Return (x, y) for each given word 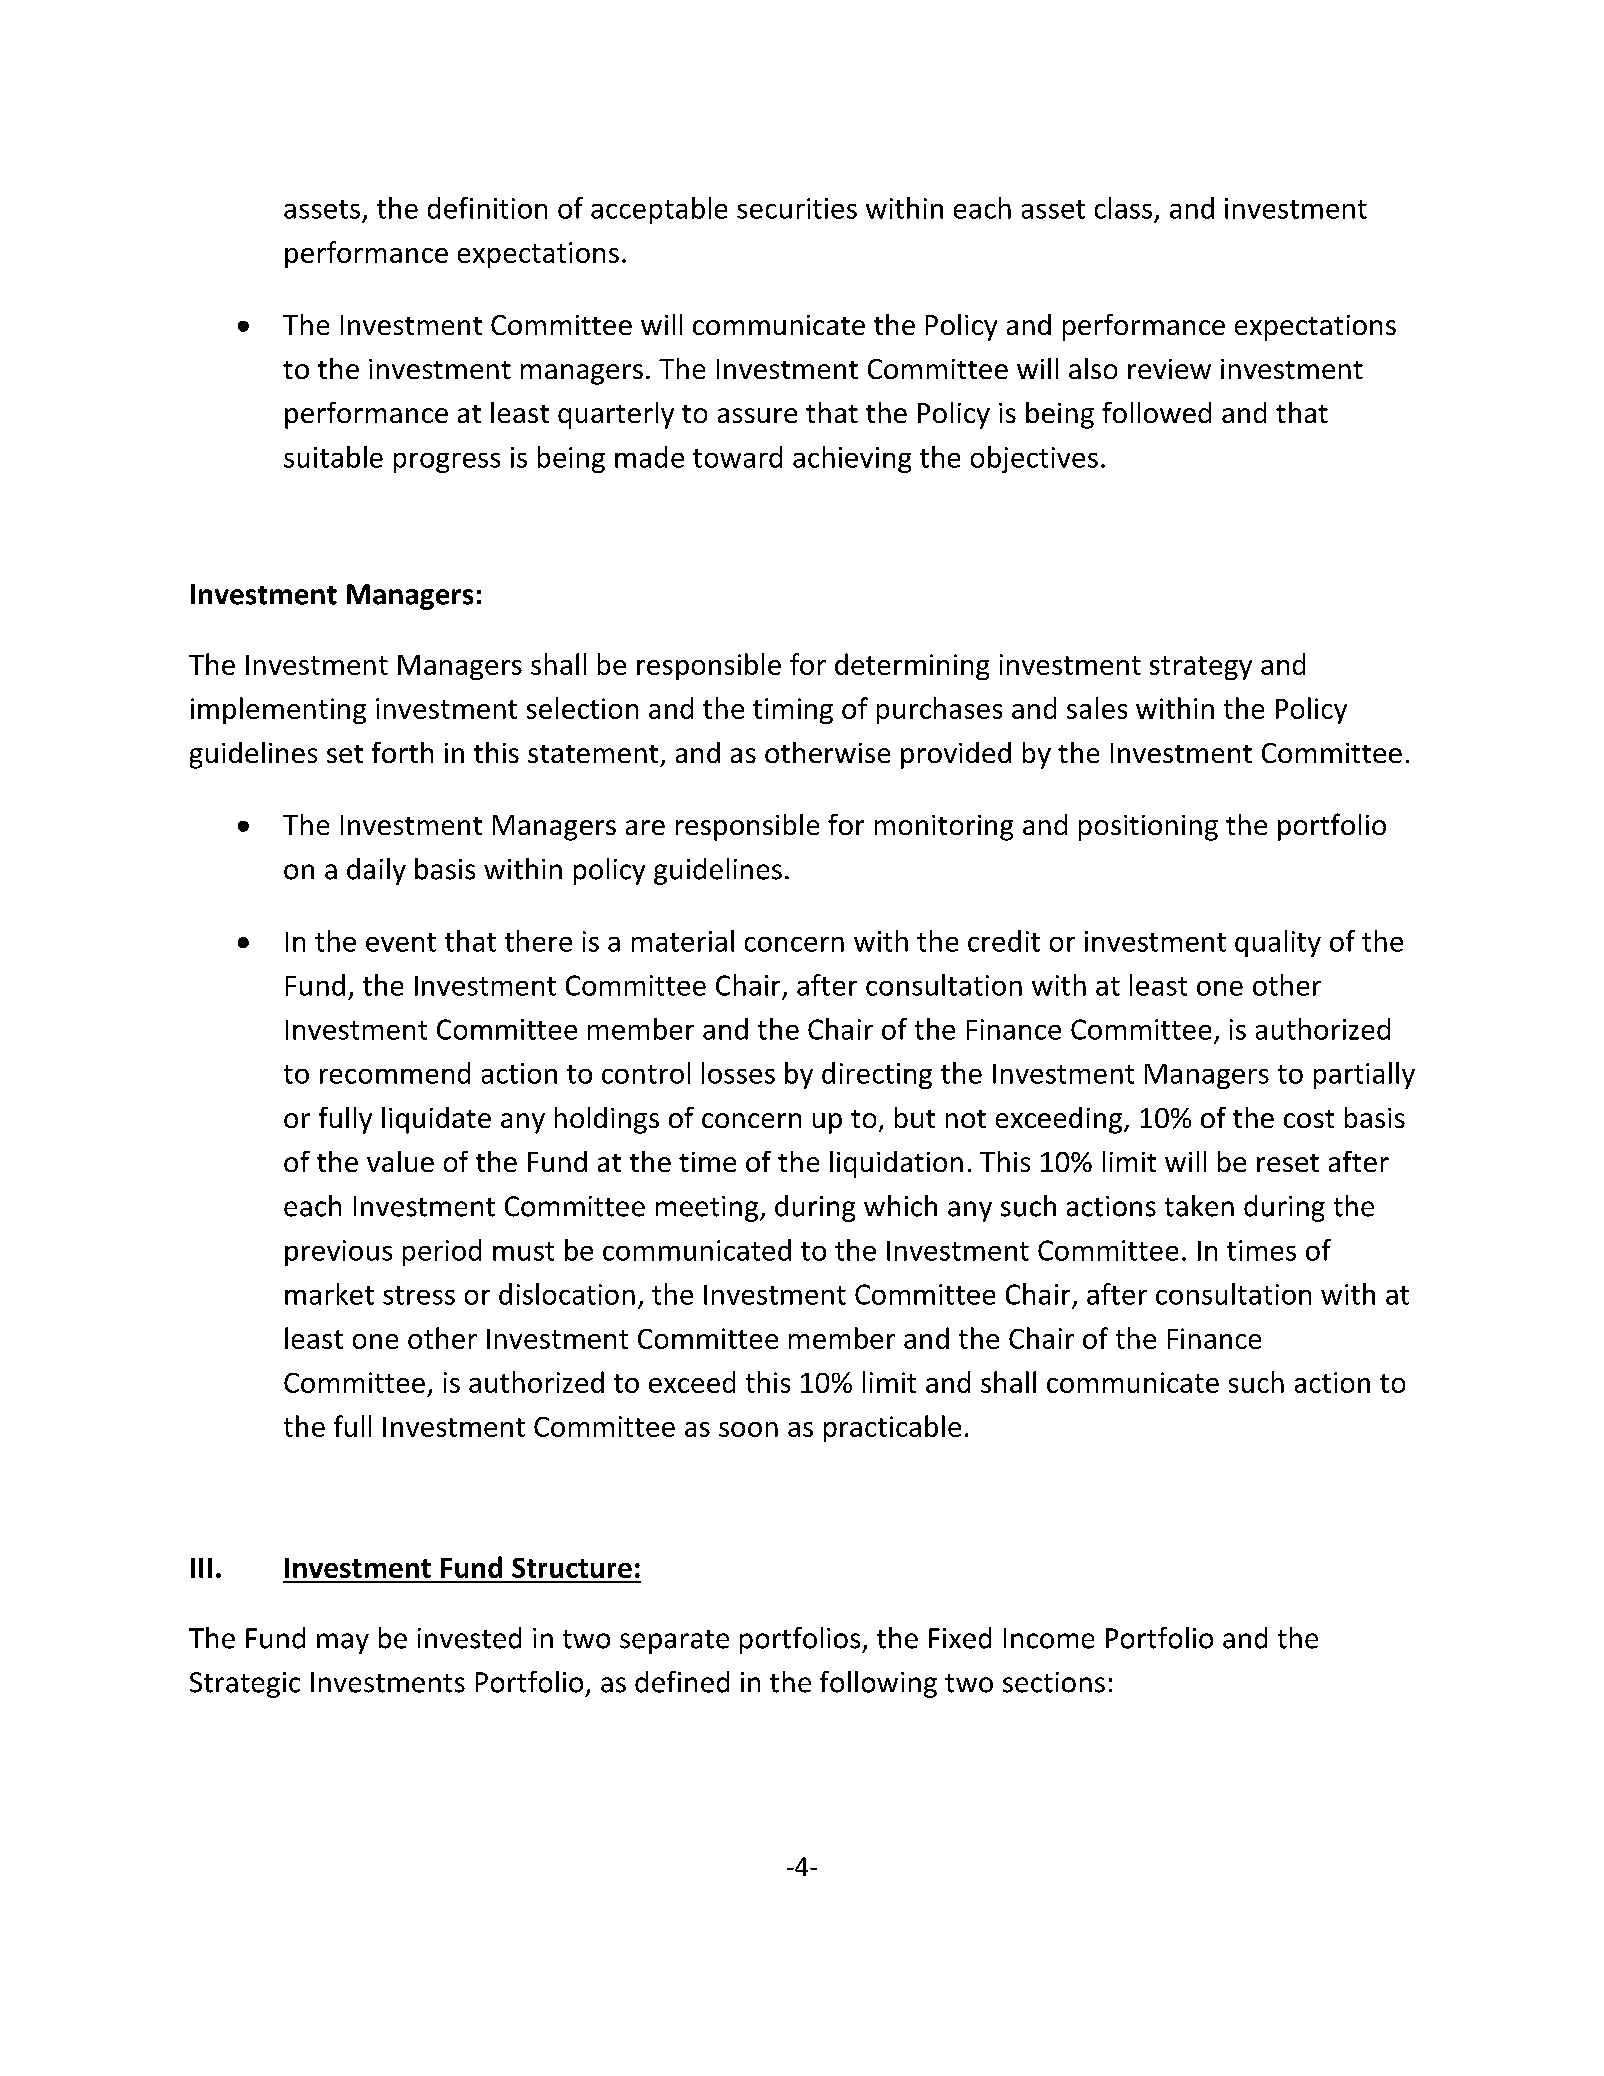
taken (1199, 1206)
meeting (707, 1209)
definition (487, 208)
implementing (278, 710)
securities (797, 208)
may (343, 1643)
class (1123, 208)
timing (793, 711)
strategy (1201, 668)
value (400, 1161)
